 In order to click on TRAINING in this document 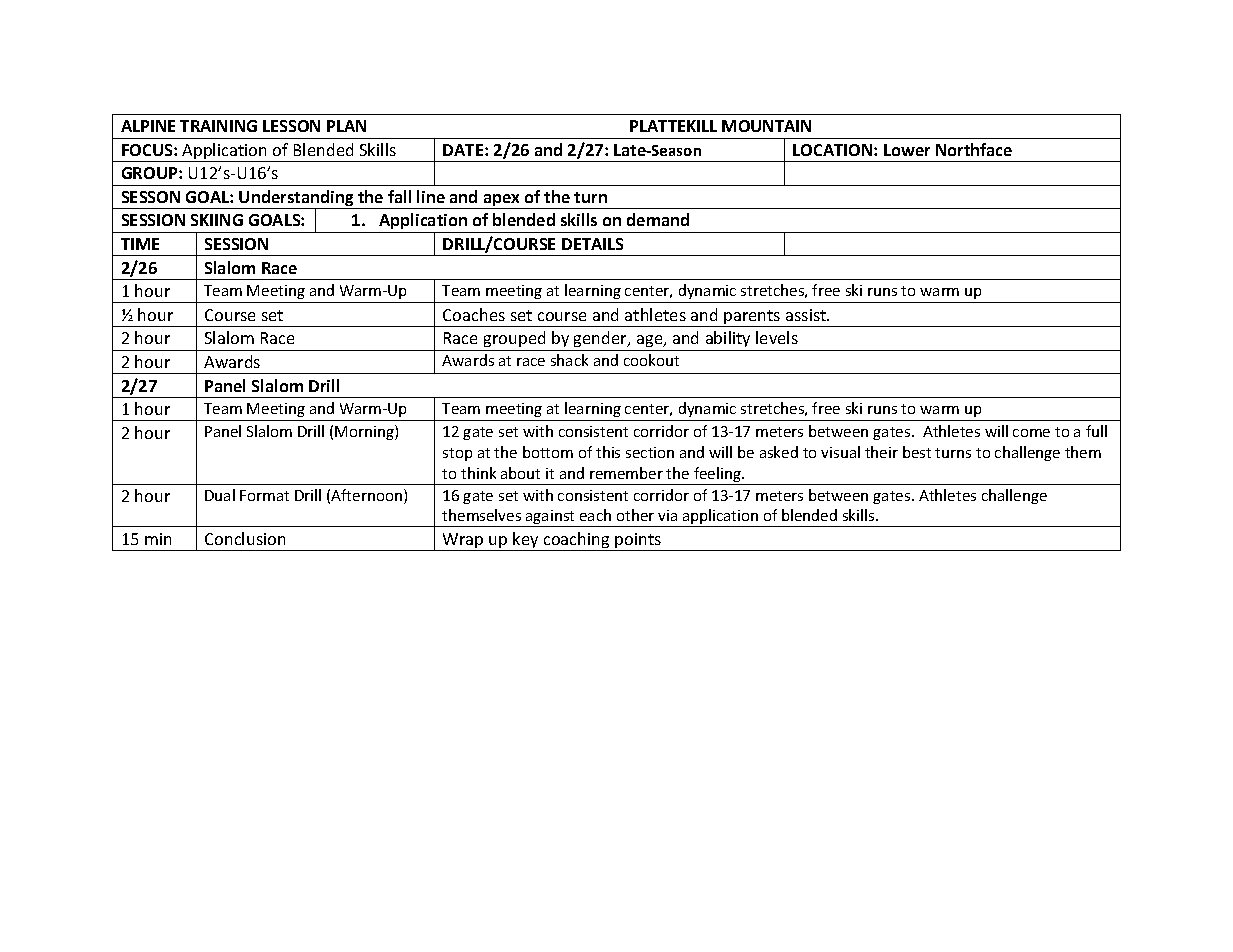, I will do `click(218, 126)`.
